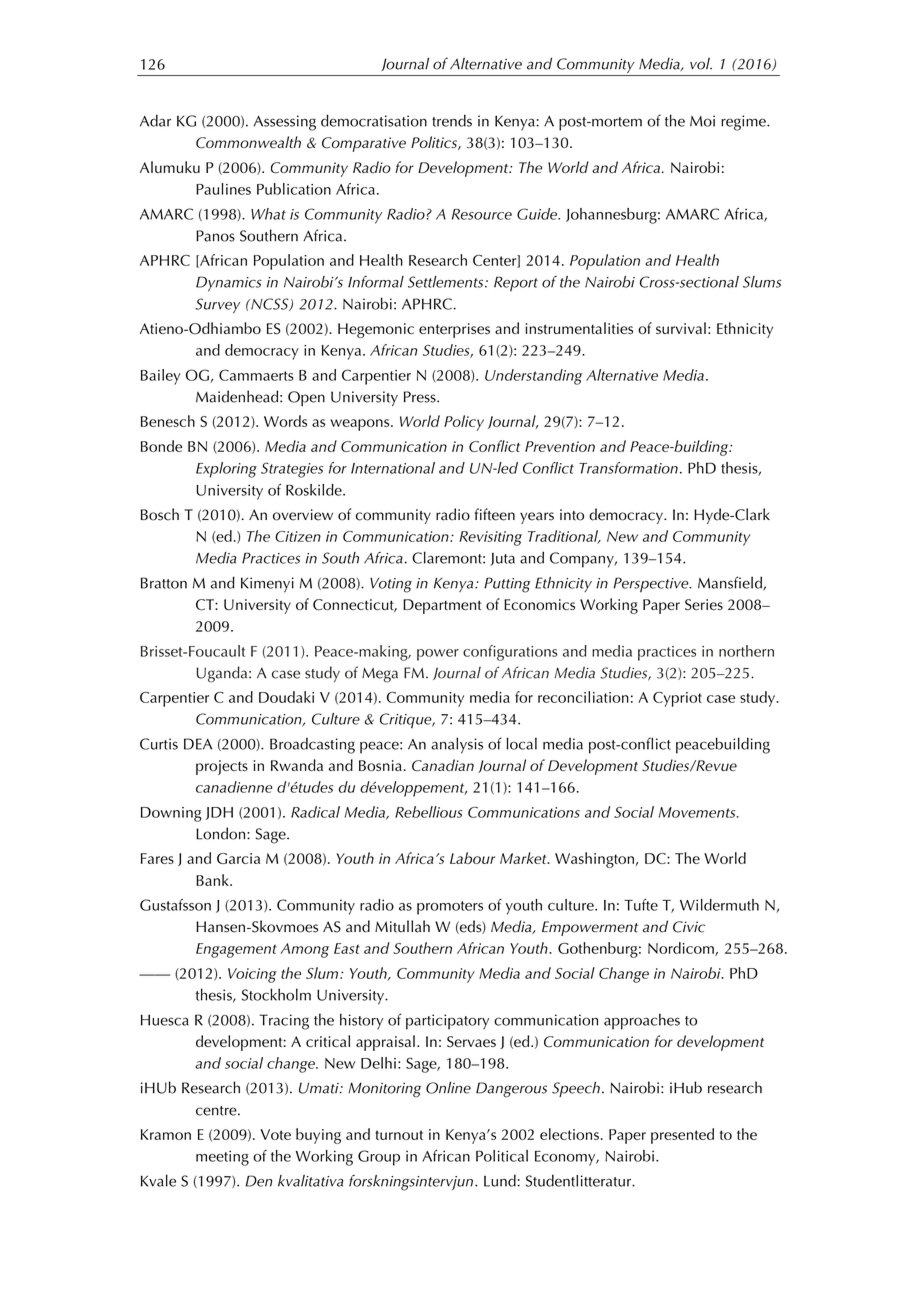 The height and width of the screenshot is (1308, 924). I want to click on Moi, so click(702, 121).
